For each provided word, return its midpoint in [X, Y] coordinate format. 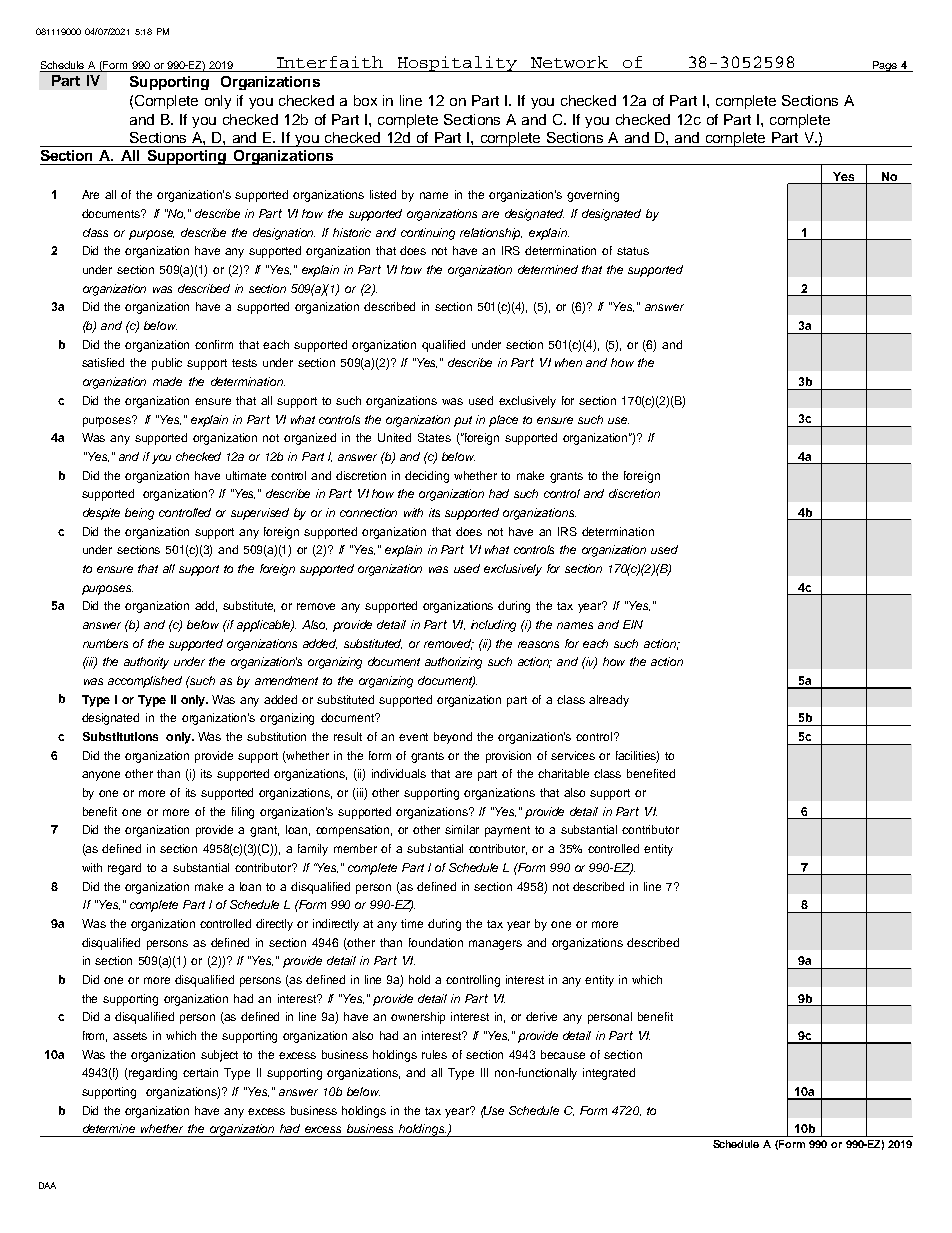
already [609, 701]
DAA [47, 1185]
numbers [105, 643]
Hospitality [458, 64]
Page [885, 66]
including [493, 626]
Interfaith [330, 62]
